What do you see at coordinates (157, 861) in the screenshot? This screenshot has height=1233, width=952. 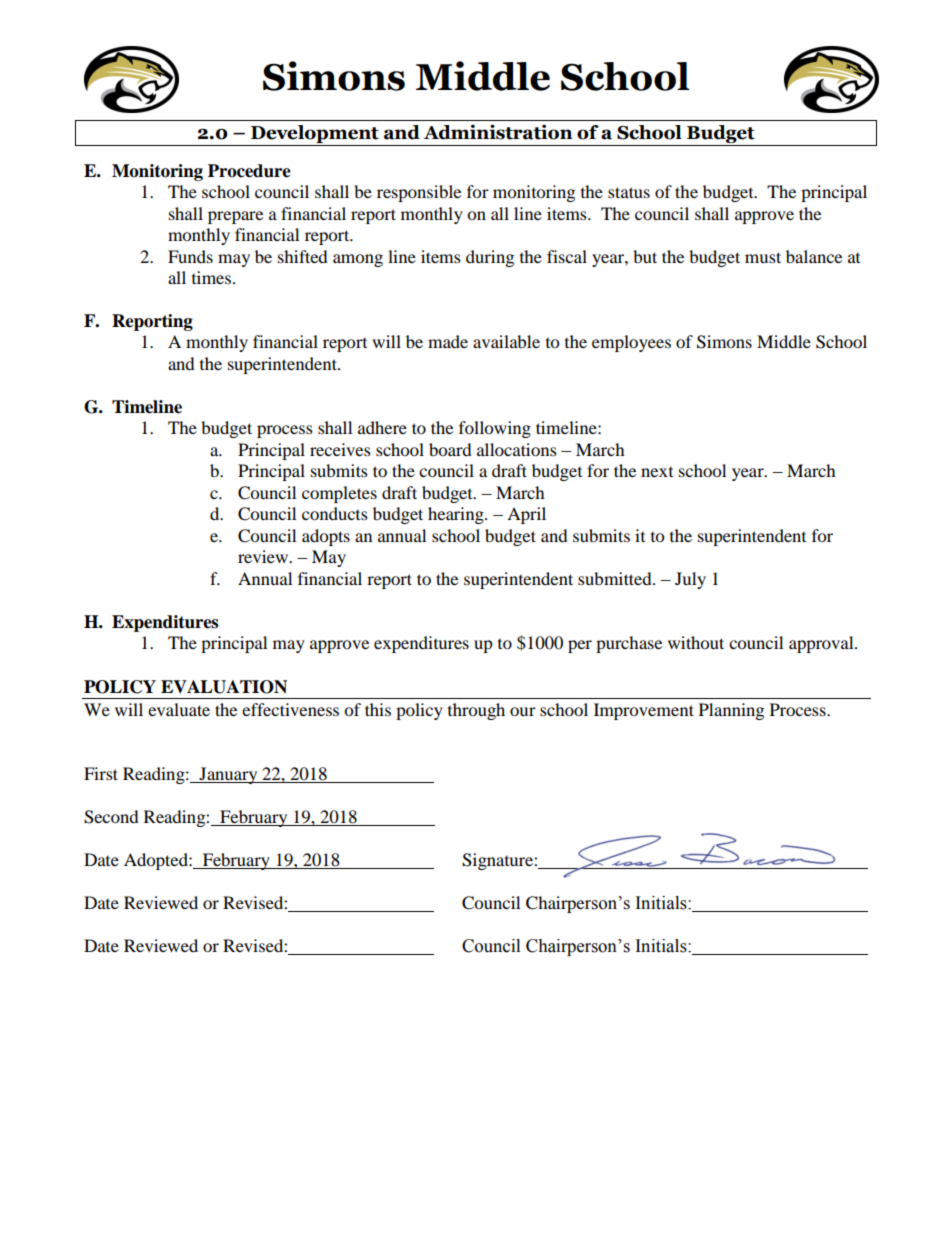 I see `Adopted` at bounding box center [157, 861].
